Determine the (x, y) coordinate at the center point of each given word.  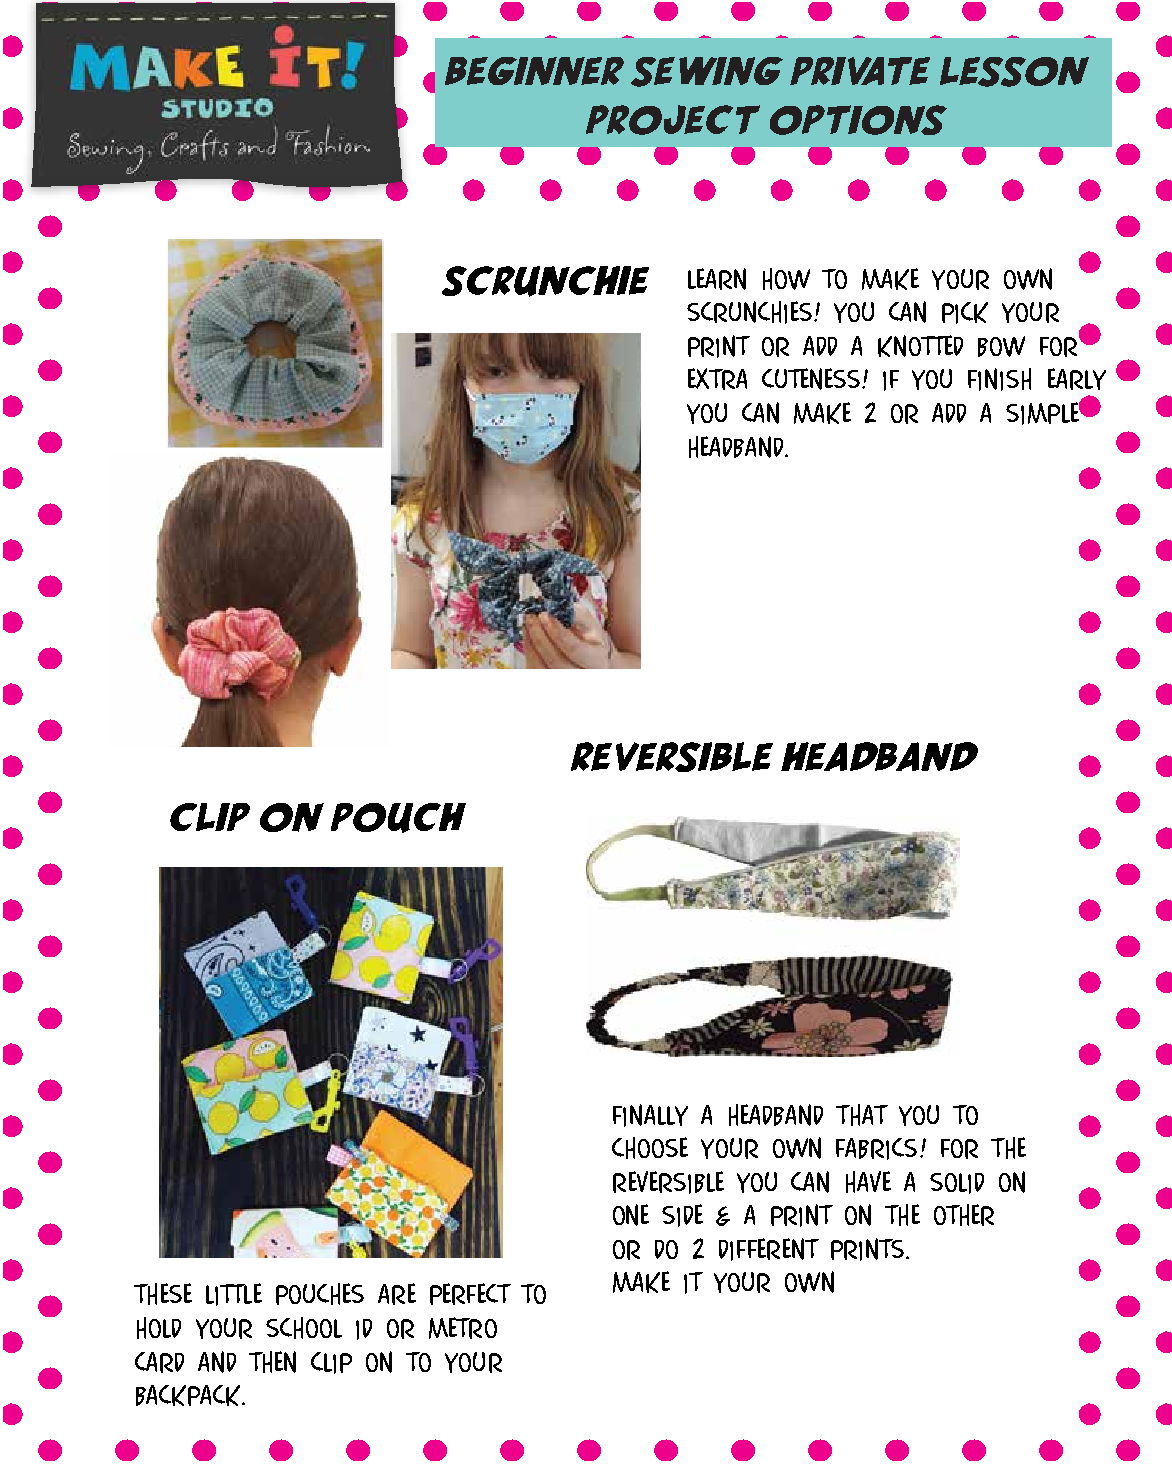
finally (650, 1115)
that (862, 1115)
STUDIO (217, 108)
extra (717, 379)
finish (999, 379)
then (272, 1362)
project (673, 120)
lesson (1014, 72)
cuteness (811, 379)
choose (650, 1148)
